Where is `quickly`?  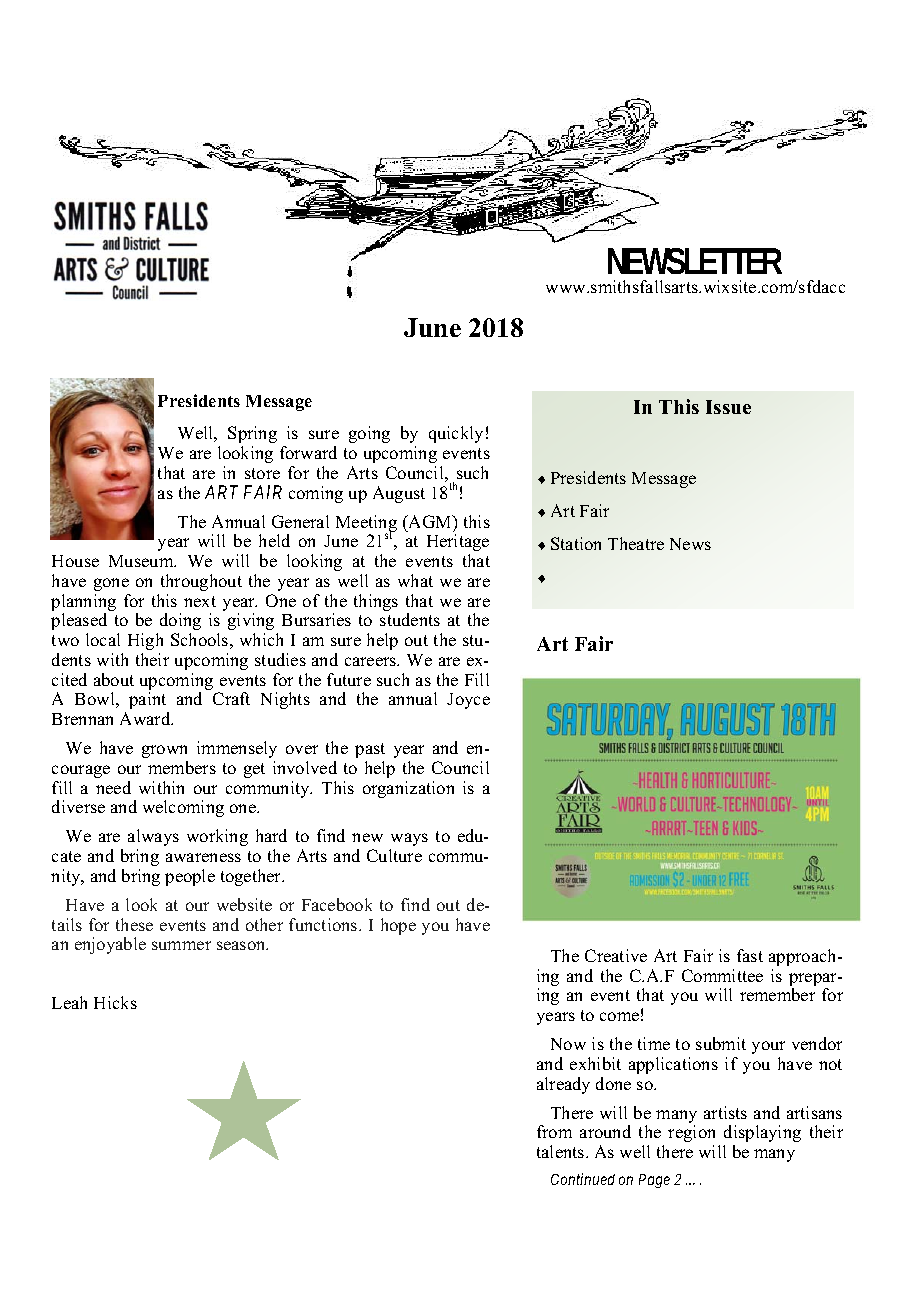
quickly is located at coordinates (456, 434).
